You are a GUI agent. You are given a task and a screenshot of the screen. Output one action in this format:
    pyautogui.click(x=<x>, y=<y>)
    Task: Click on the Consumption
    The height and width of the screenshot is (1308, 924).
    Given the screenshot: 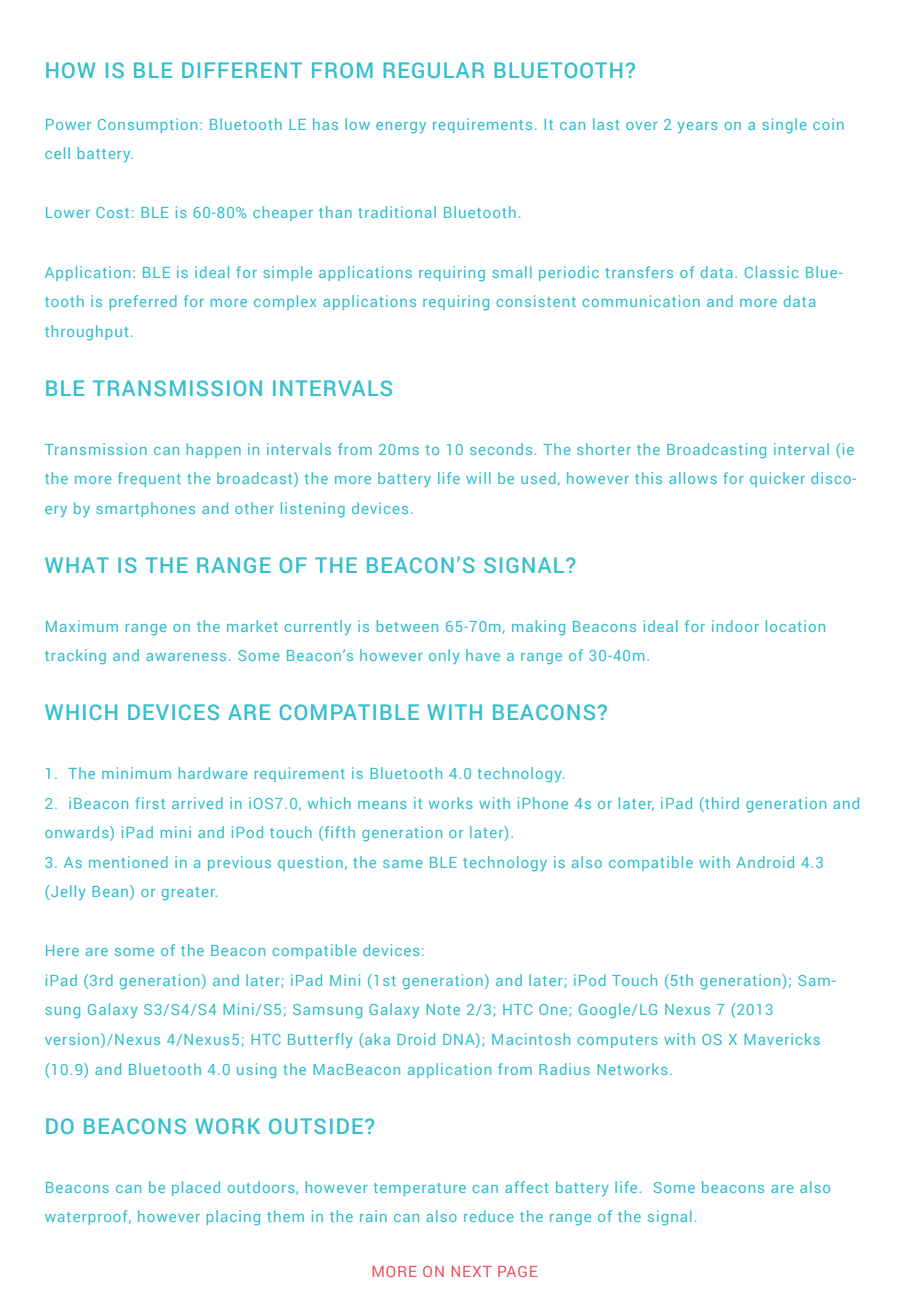 What is the action you would take?
    pyautogui.click(x=147, y=125)
